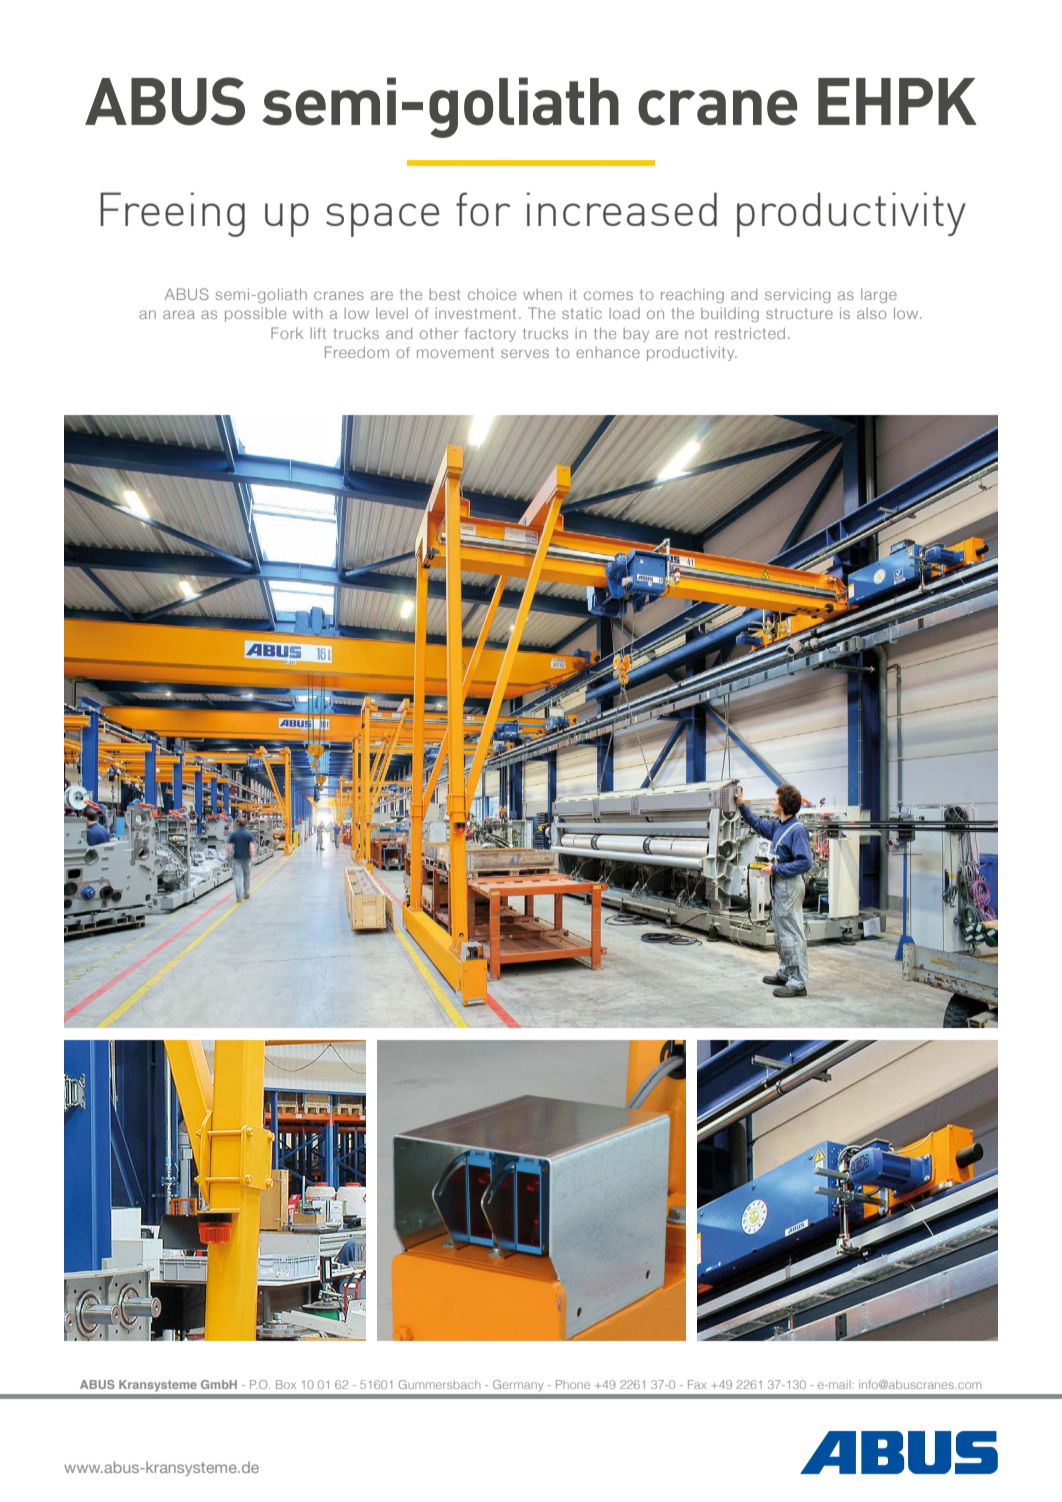  What do you see at coordinates (525, 353) in the document?
I see `serves` at bounding box center [525, 353].
